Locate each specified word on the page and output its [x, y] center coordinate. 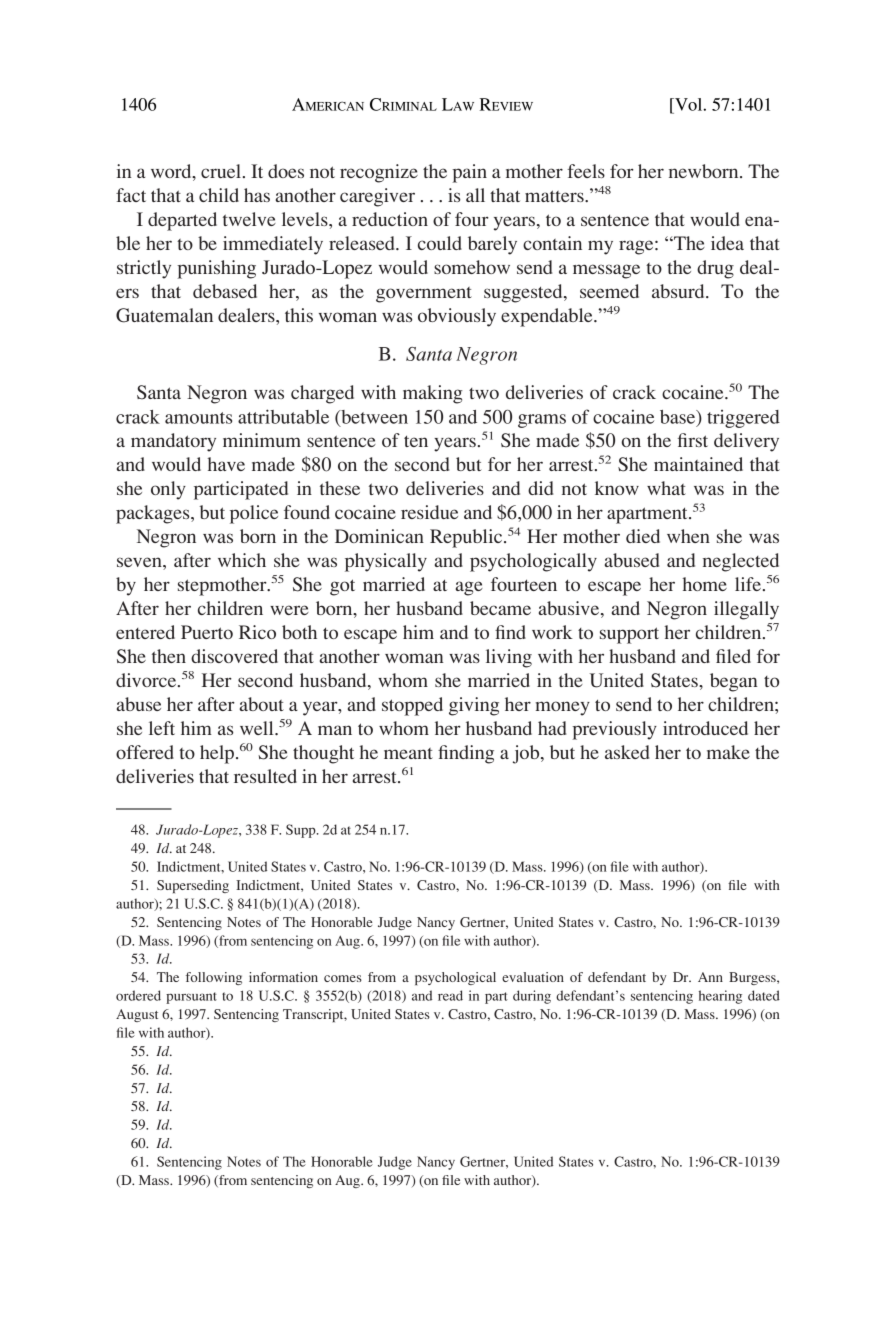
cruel [221, 171]
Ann [710, 977]
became [500, 608]
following [214, 978]
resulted [265, 776]
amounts [198, 418]
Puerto [207, 632]
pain [469, 173]
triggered [743, 419]
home [704, 584]
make [728, 752]
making [433, 394]
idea [727, 243]
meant [408, 753]
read [450, 995]
